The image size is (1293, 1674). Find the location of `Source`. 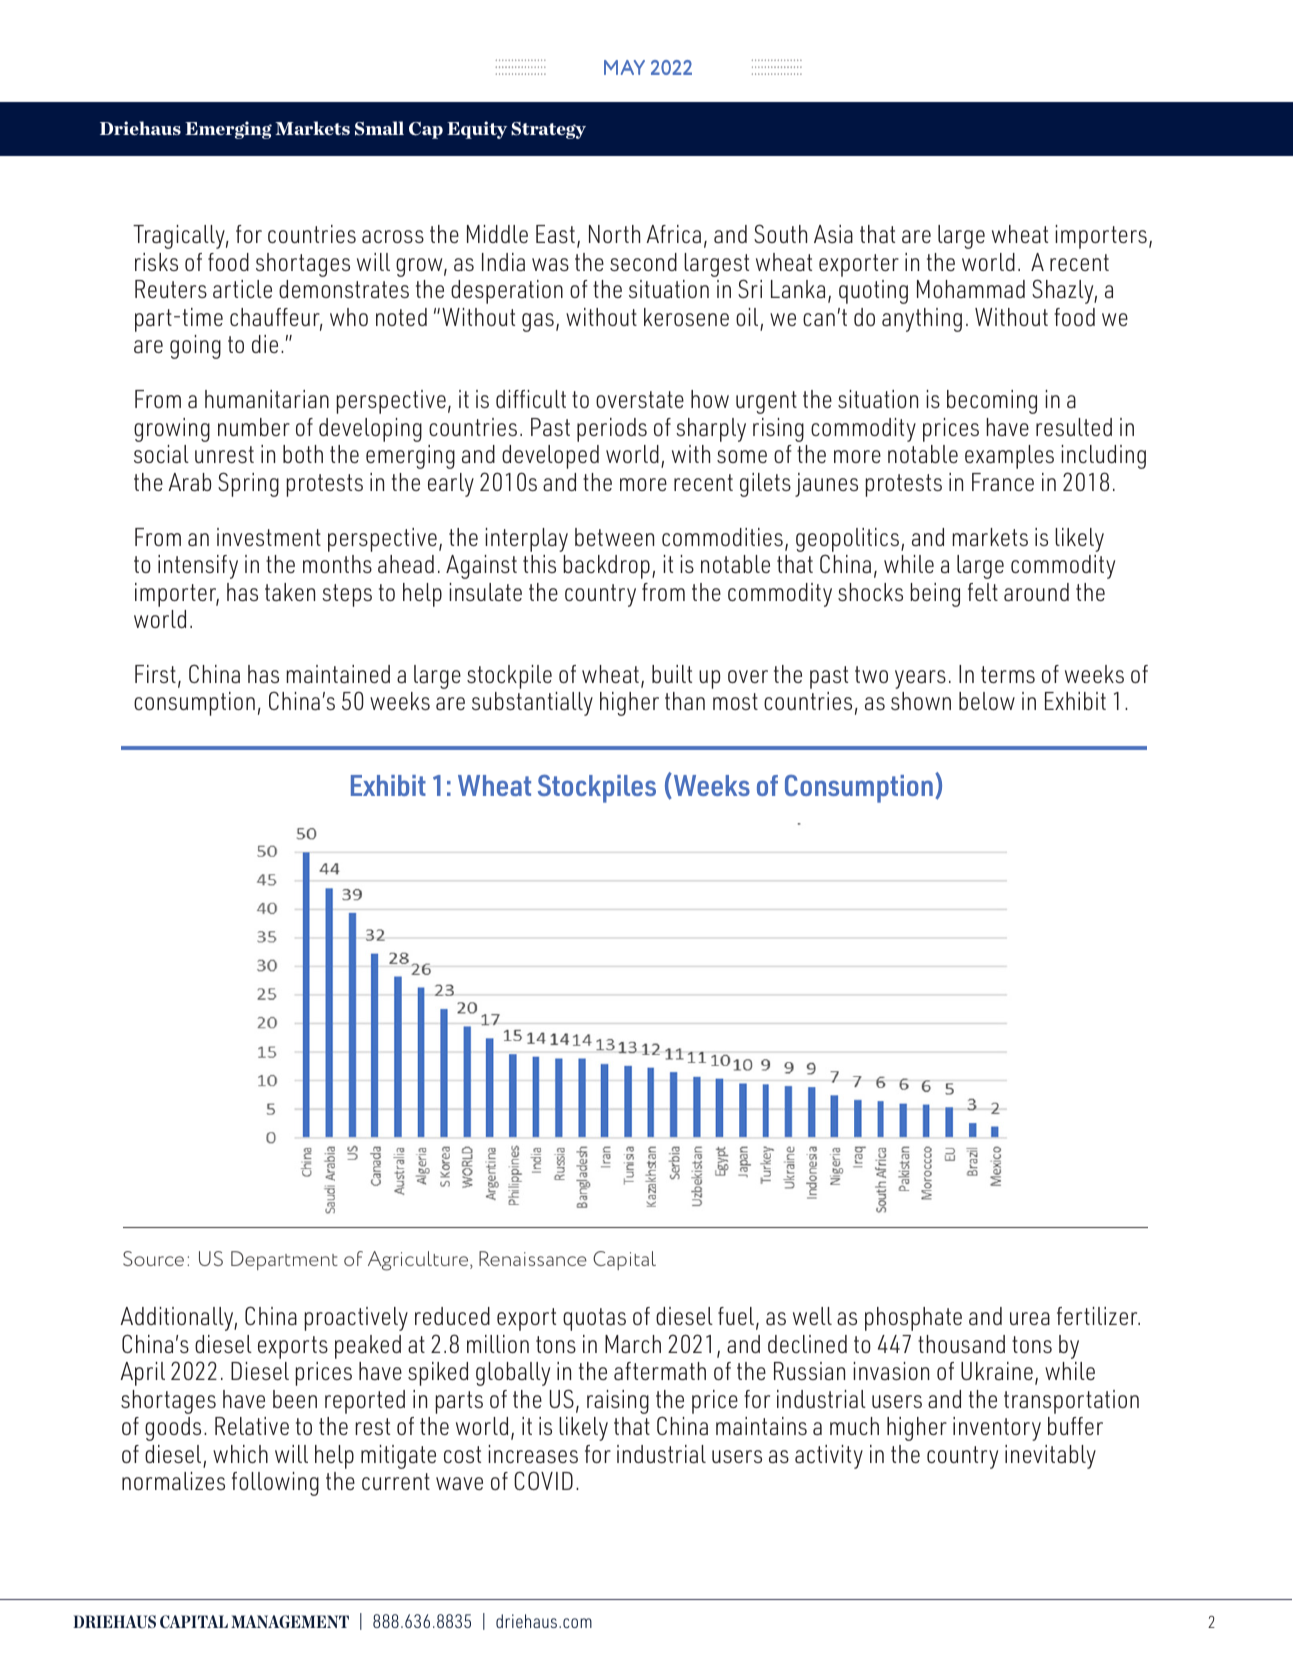

Source is located at coordinates (153, 1258).
